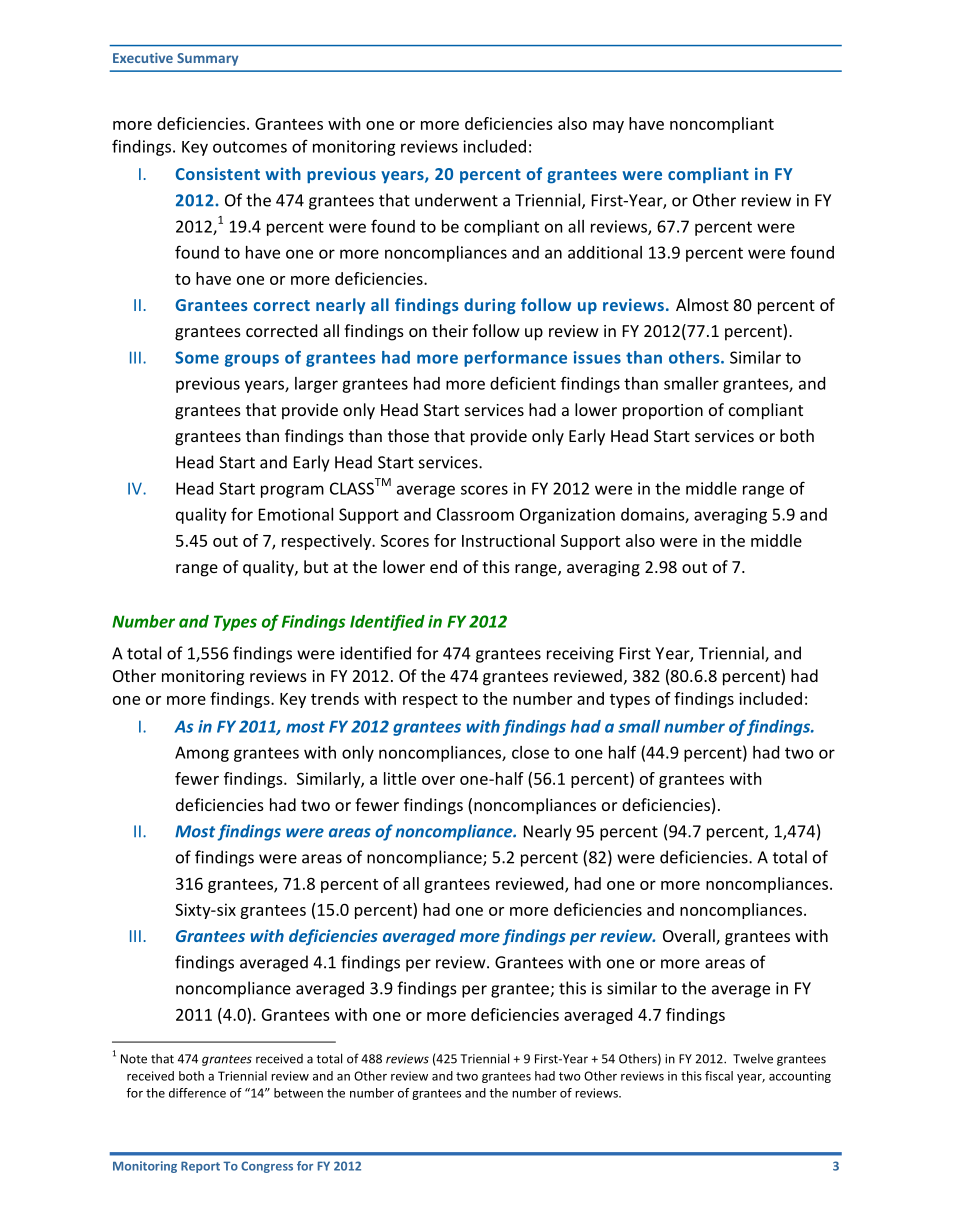 The width and height of the screenshot is (953, 1232). I want to click on but, so click(316, 566).
